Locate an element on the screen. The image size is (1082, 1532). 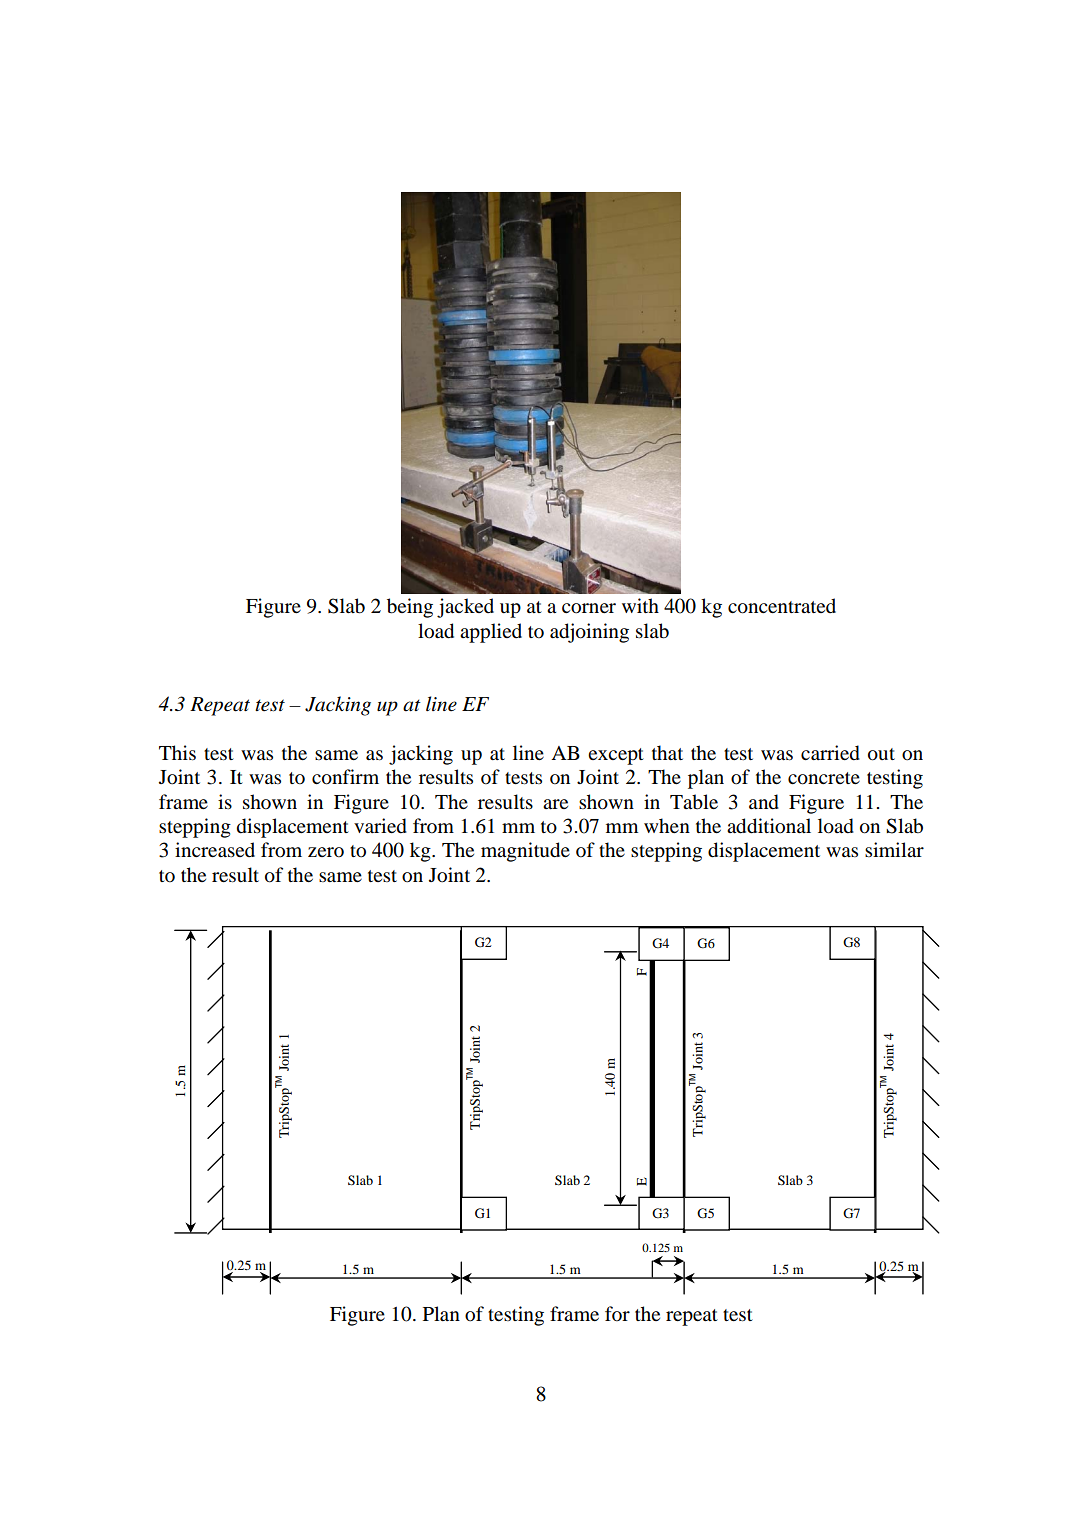
concentrated is located at coordinates (782, 606).
